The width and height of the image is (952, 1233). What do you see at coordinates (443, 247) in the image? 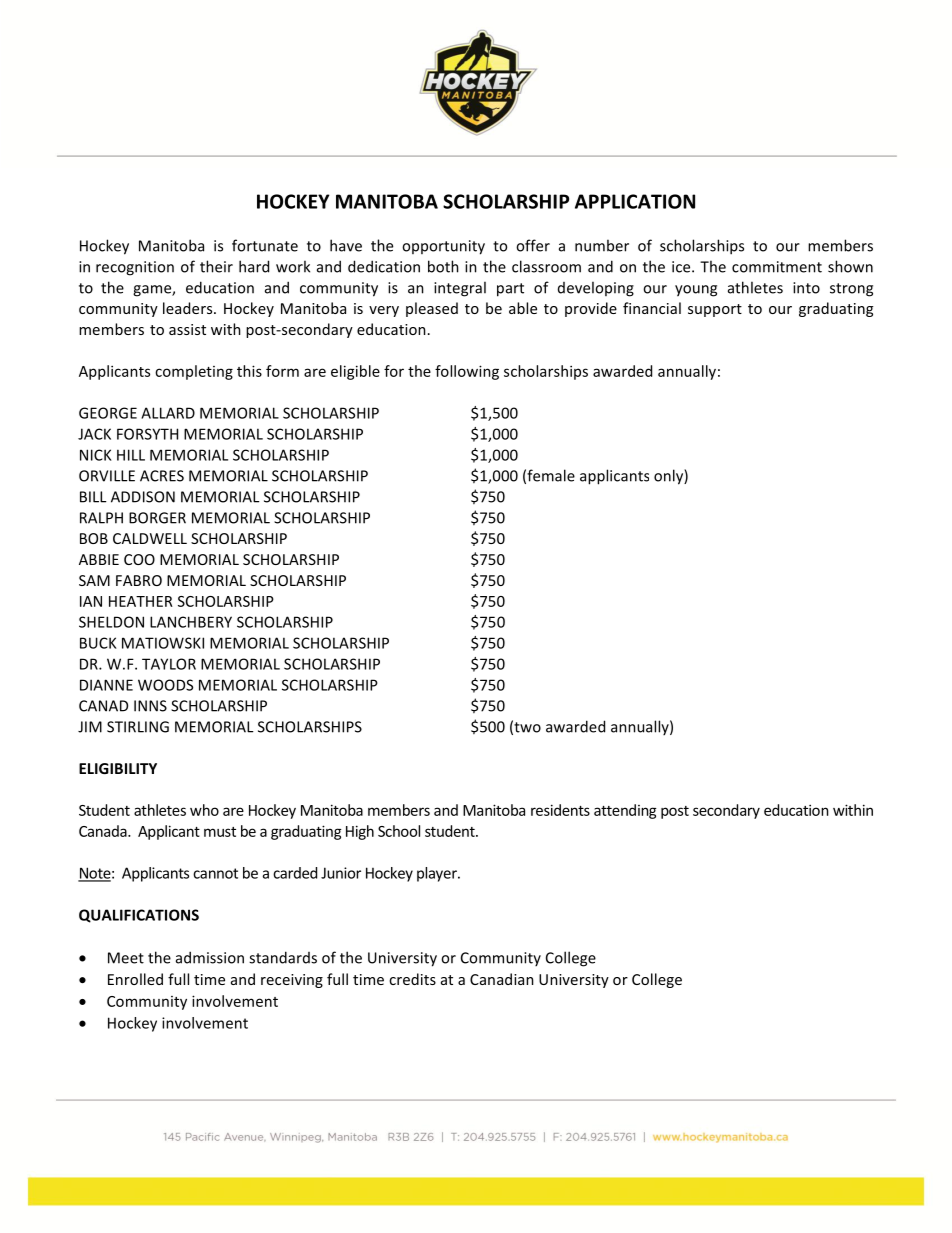
I see `opportunity` at bounding box center [443, 247].
